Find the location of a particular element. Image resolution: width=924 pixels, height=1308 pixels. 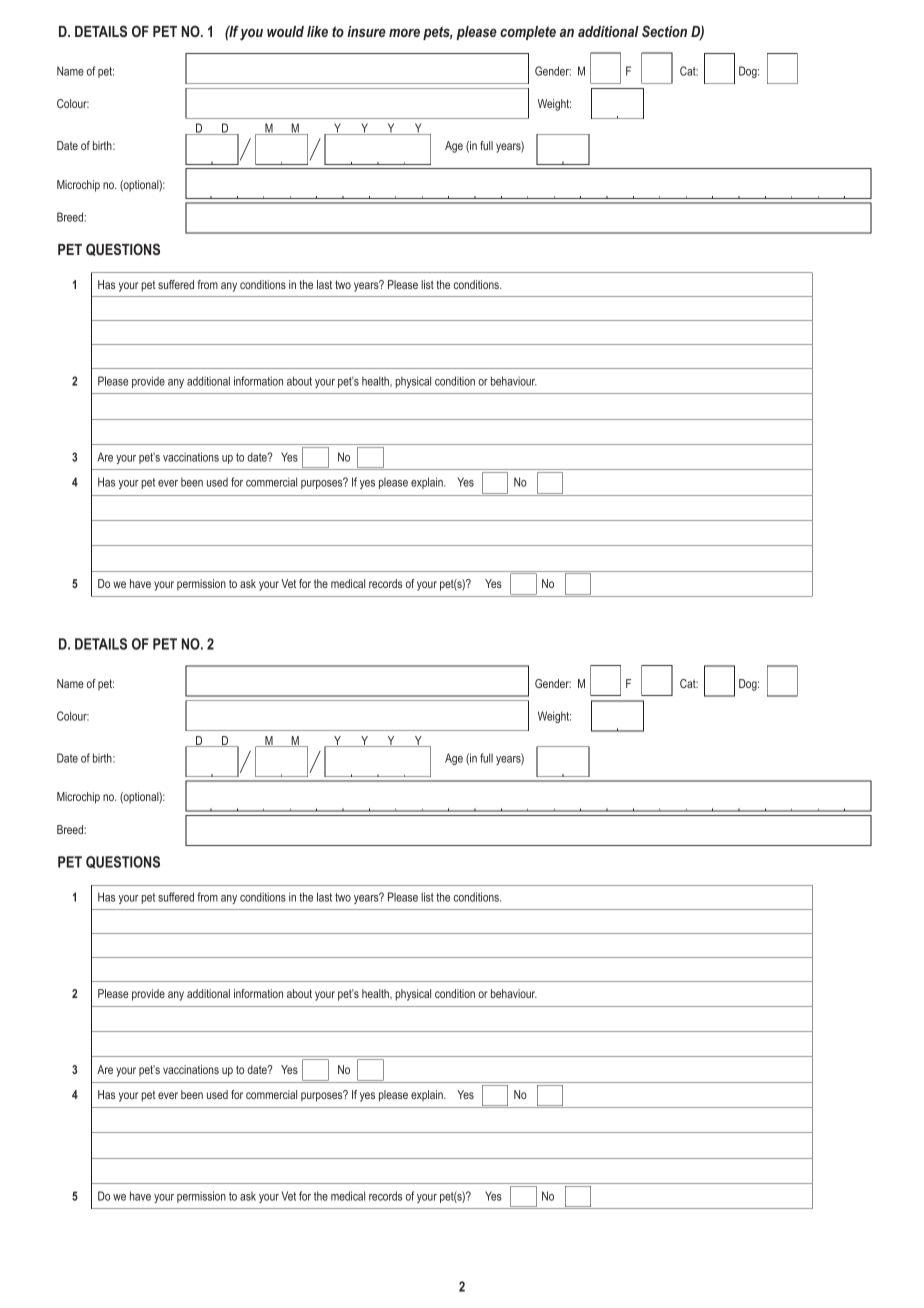

Section is located at coordinates (664, 31).
